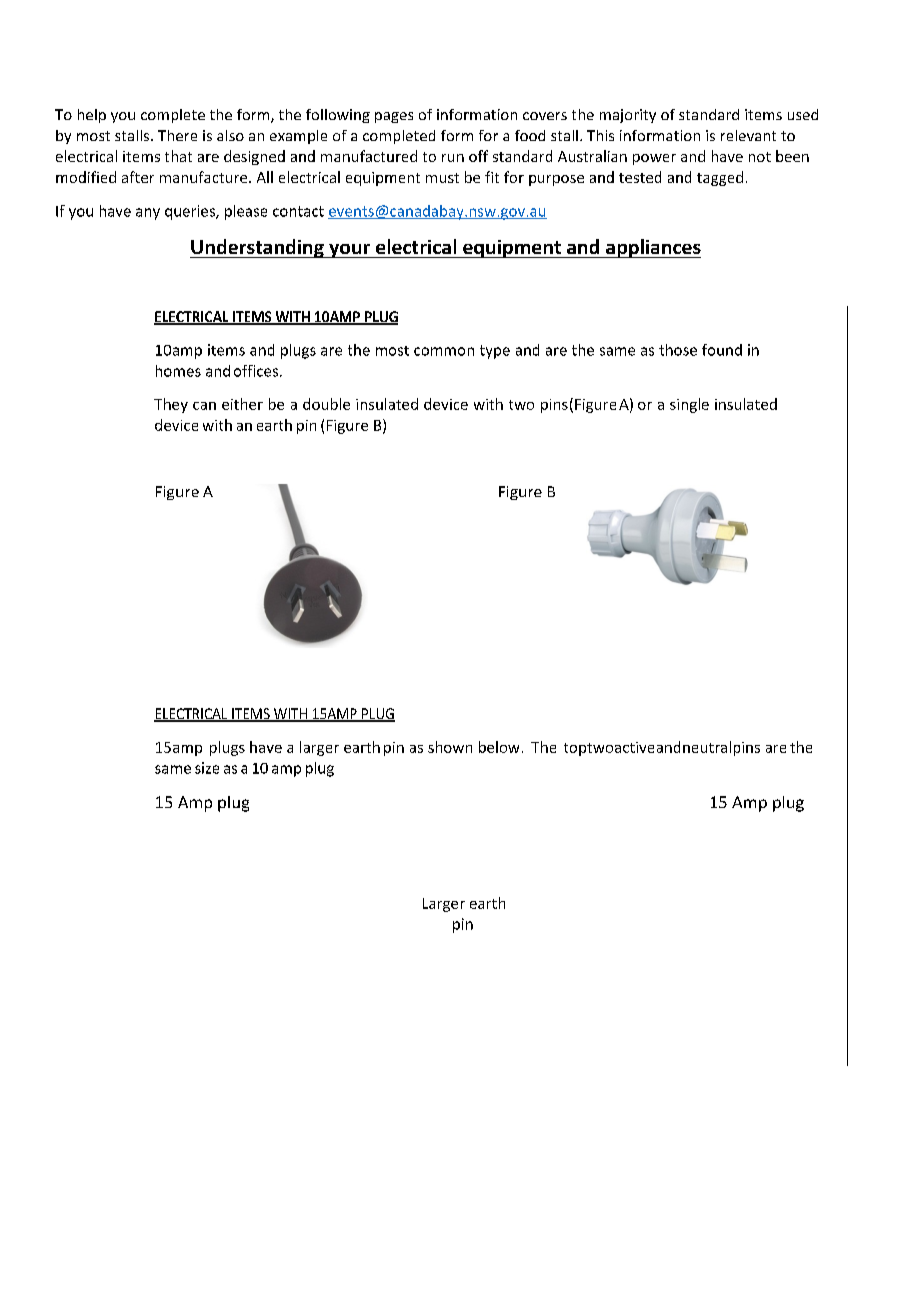 The width and height of the document is (924, 1309). I want to click on below, so click(499, 747).
